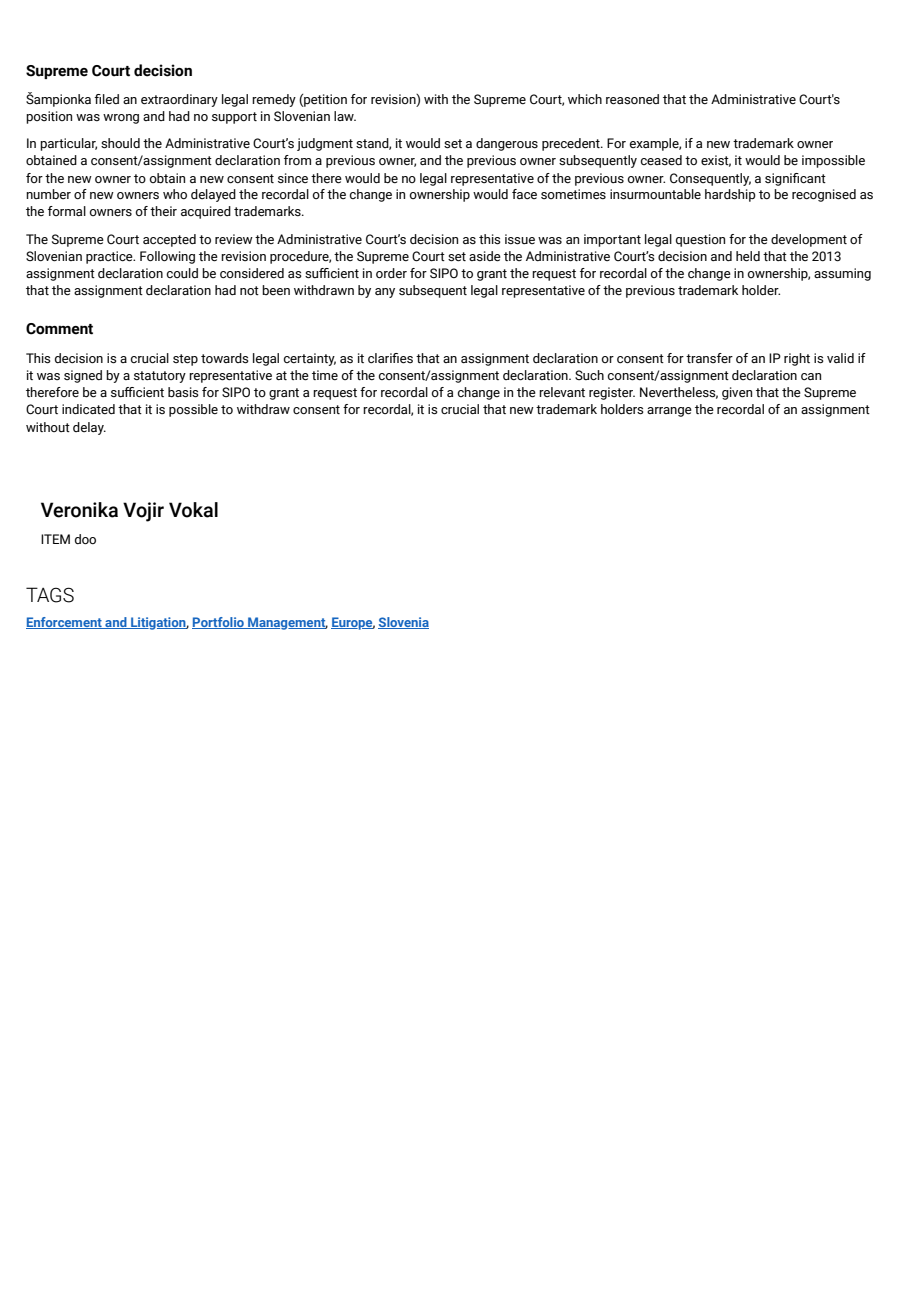 The image size is (924, 1307). Describe the element at coordinates (669, 412) in the screenshot. I see `arrange` at that location.
